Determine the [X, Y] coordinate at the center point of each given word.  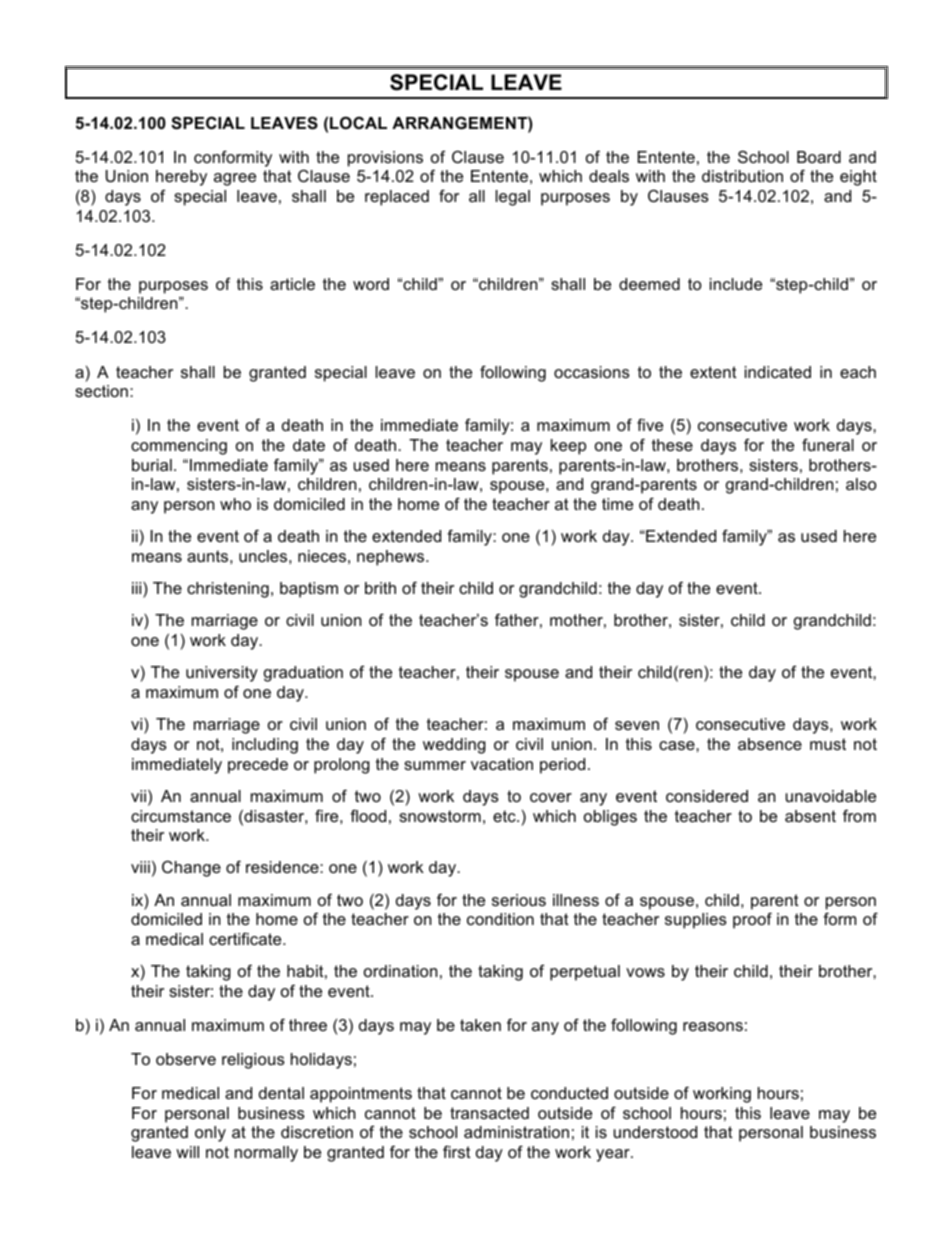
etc [505, 816]
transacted [489, 1113]
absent [810, 816]
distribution [742, 176]
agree [235, 179]
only [210, 1134]
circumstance [181, 816]
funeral [828, 444]
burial [152, 465]
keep [568, 447]
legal [513, 198]
